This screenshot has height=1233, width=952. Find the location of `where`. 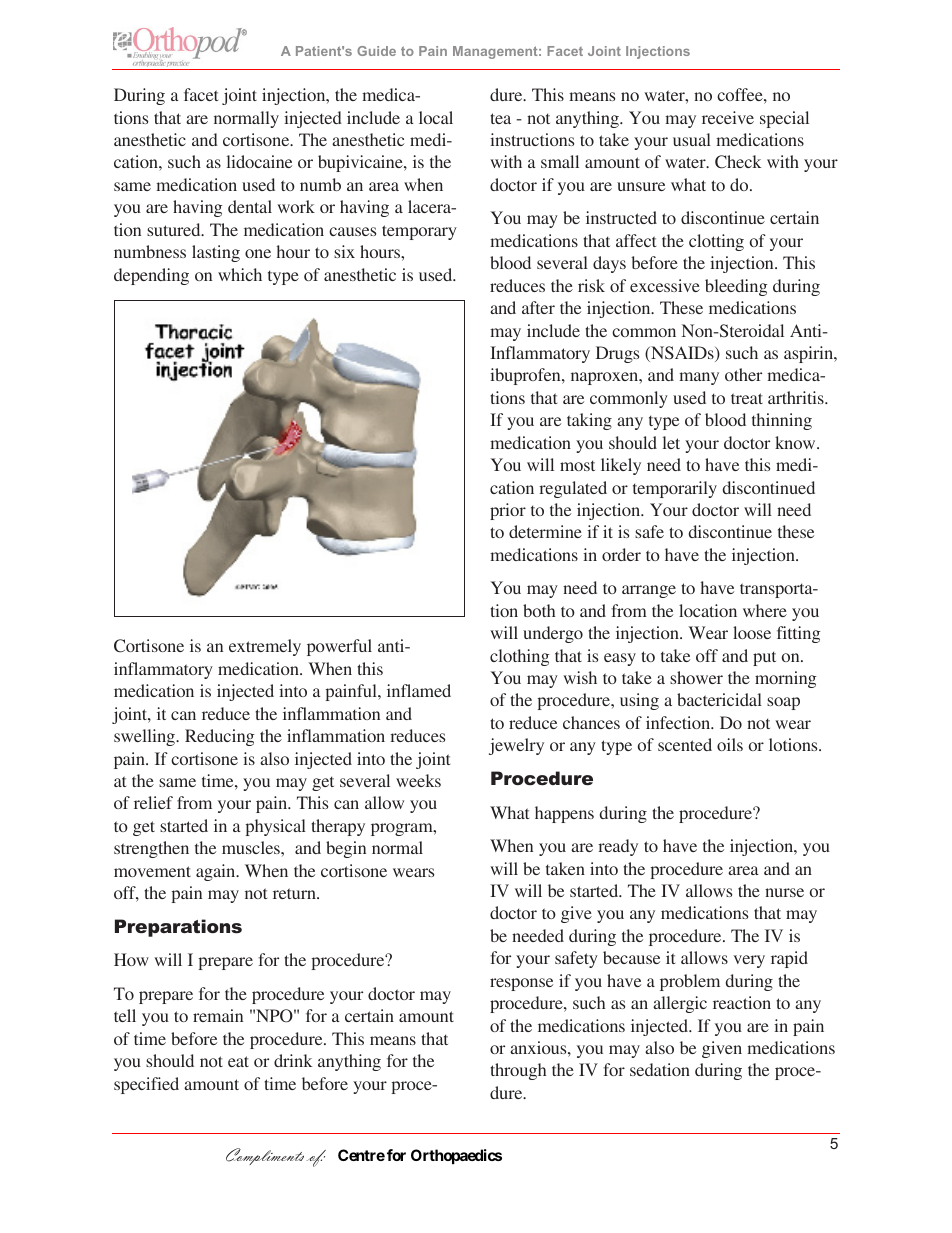

where is located at coordinates (765, 610).
